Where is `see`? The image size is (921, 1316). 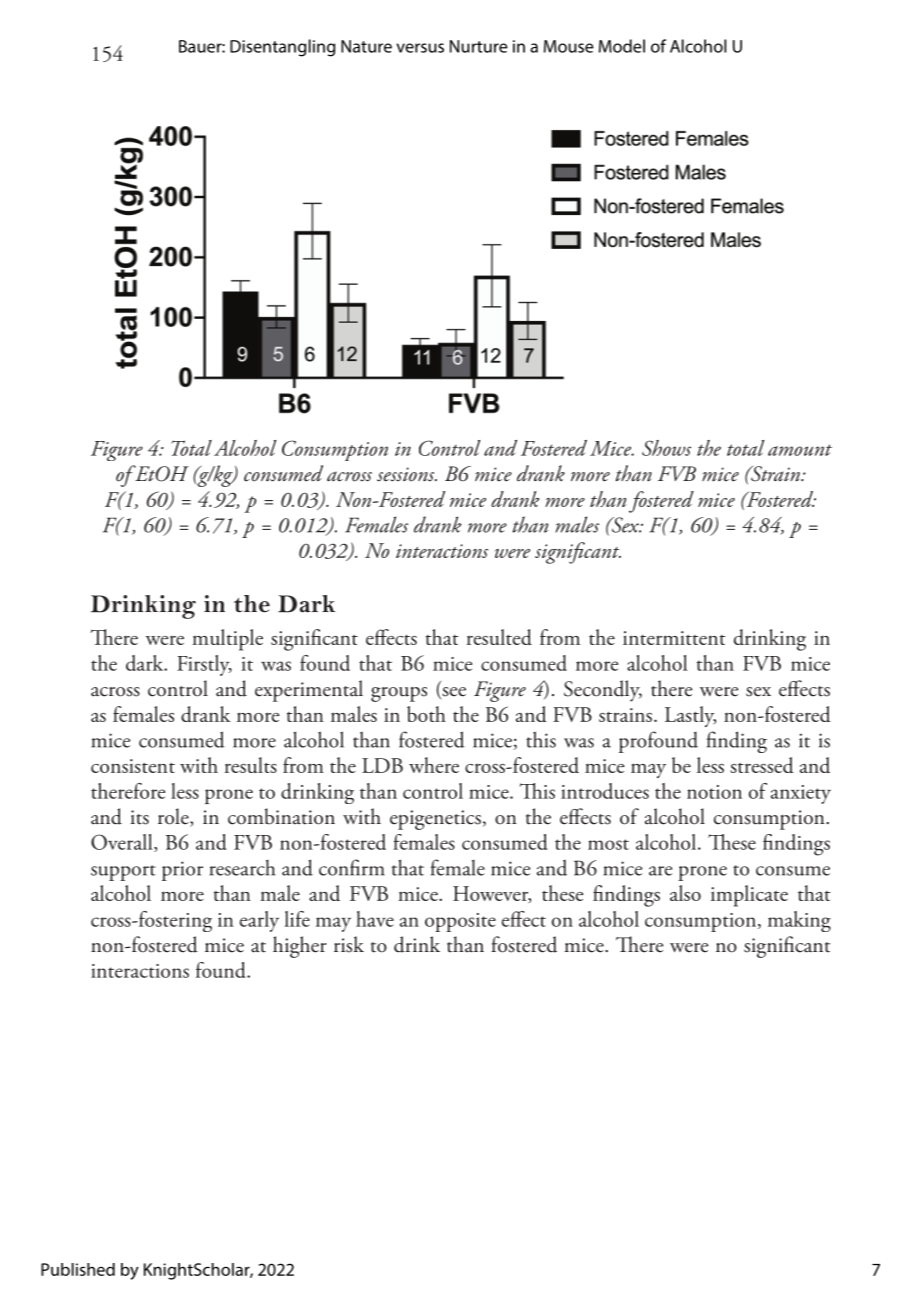 see is located at coordinates (453, 693).
